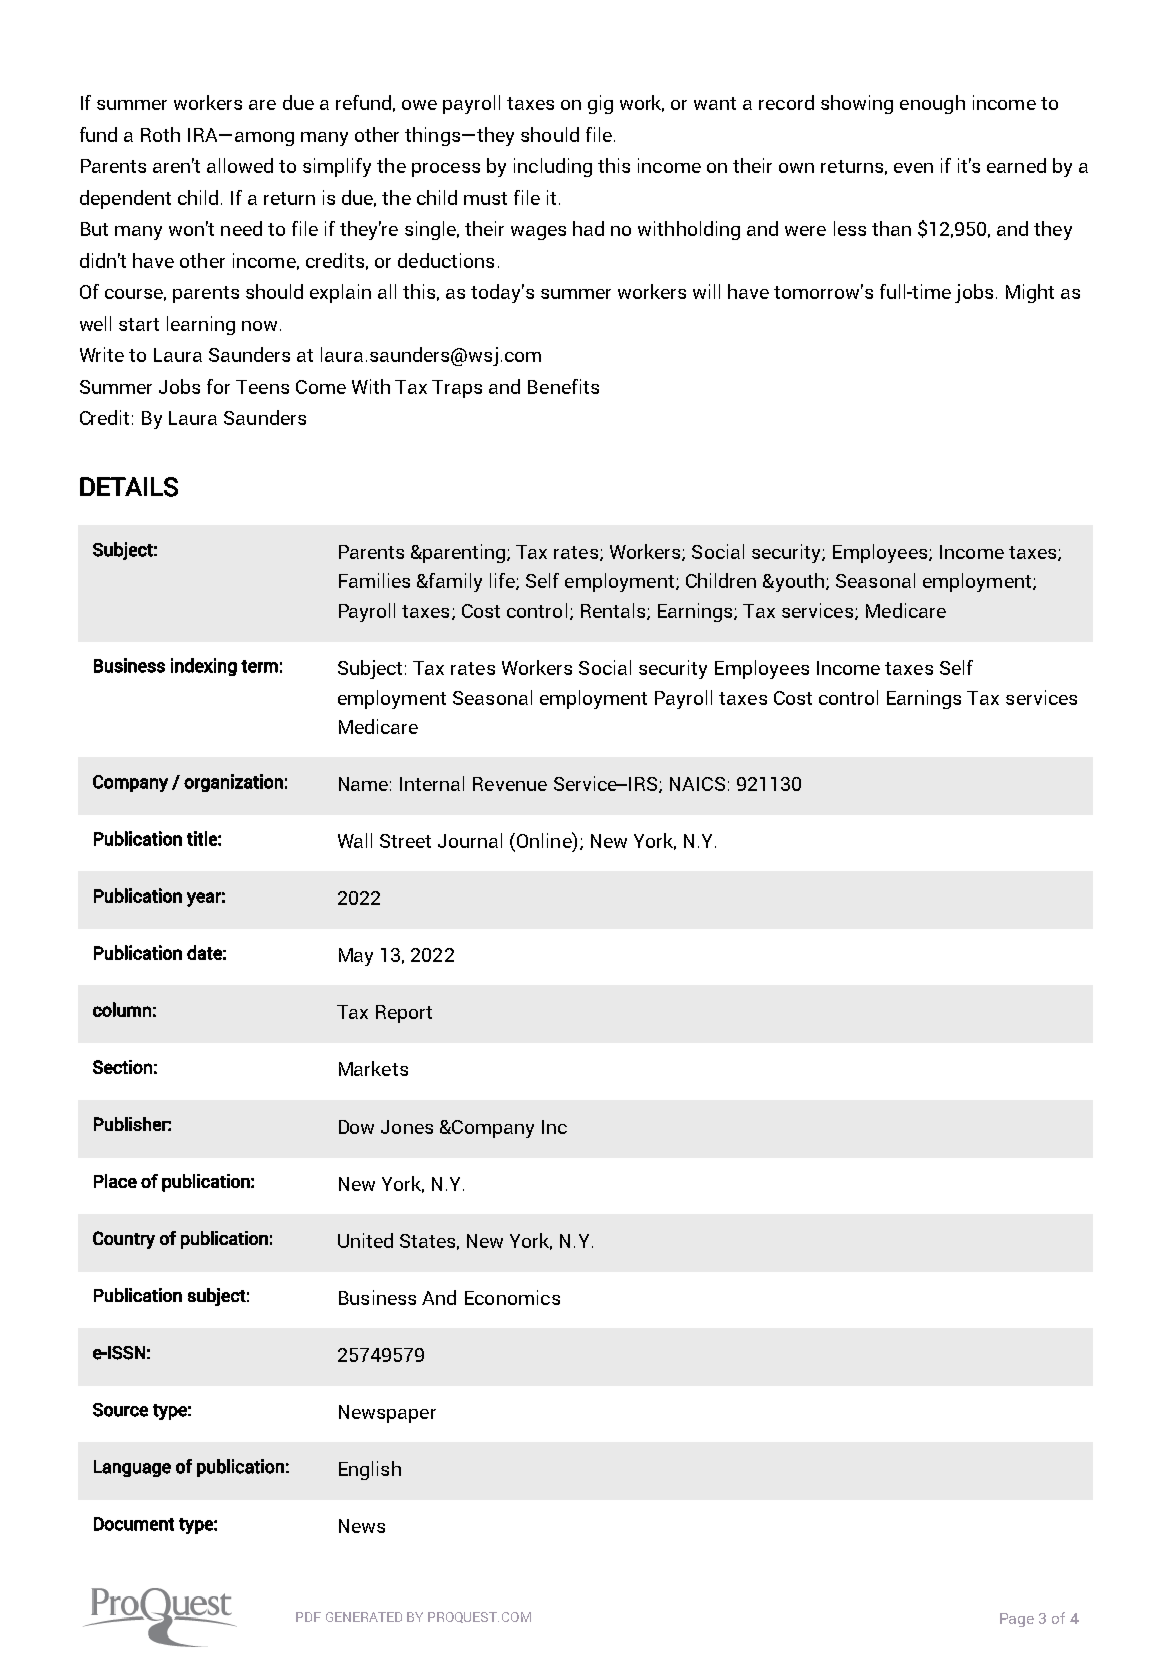 The image size is (1171, 1657). I want to click on Document, so click(134, 1524).
